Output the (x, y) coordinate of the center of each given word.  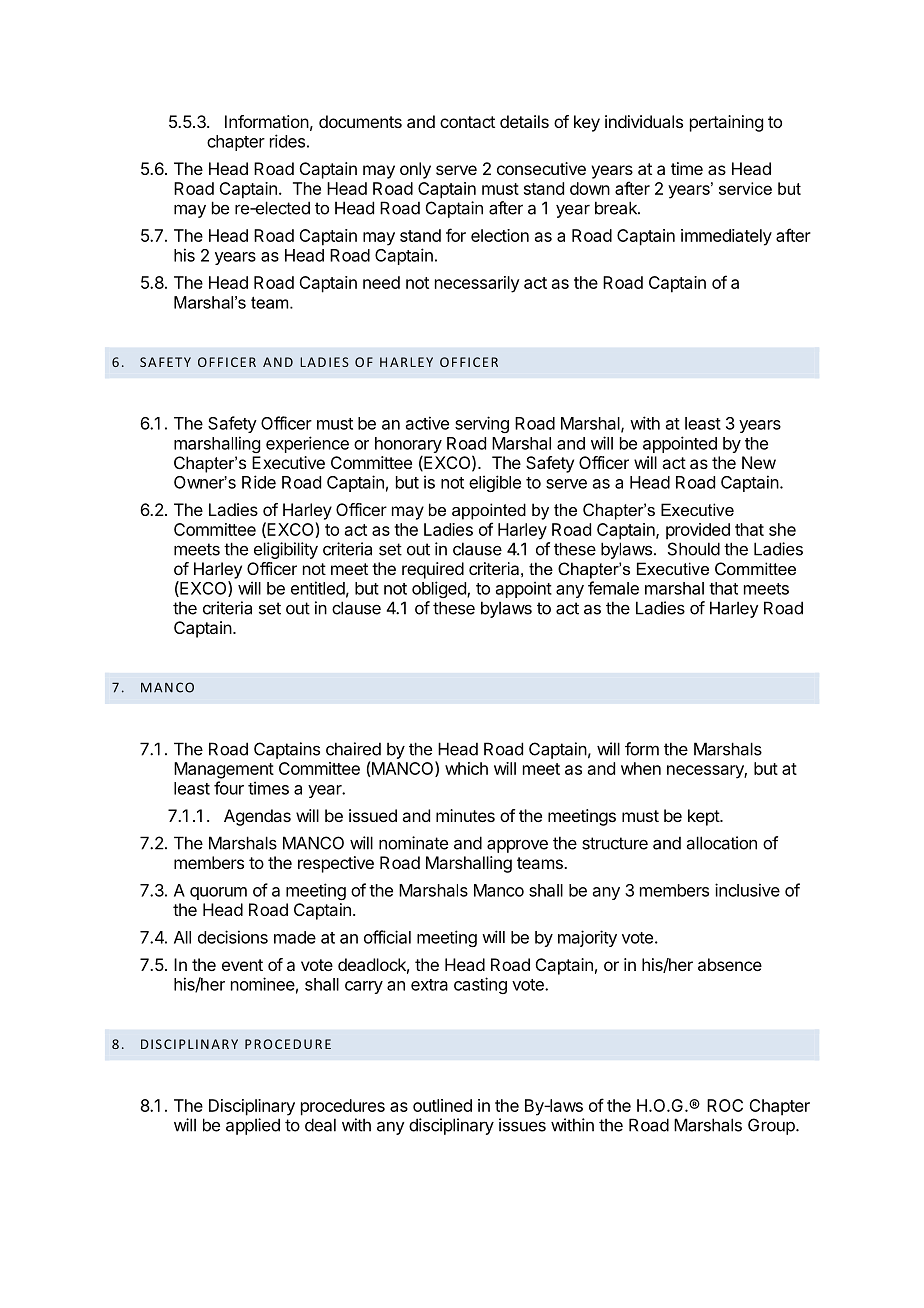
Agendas (257, 817)
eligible (495, 483)
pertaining (726, 123)
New (759, 462)
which (466, 768)
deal (320, 1125)
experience (307, 444)
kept (704, 817)
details (524, 121)
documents (360, 121)
